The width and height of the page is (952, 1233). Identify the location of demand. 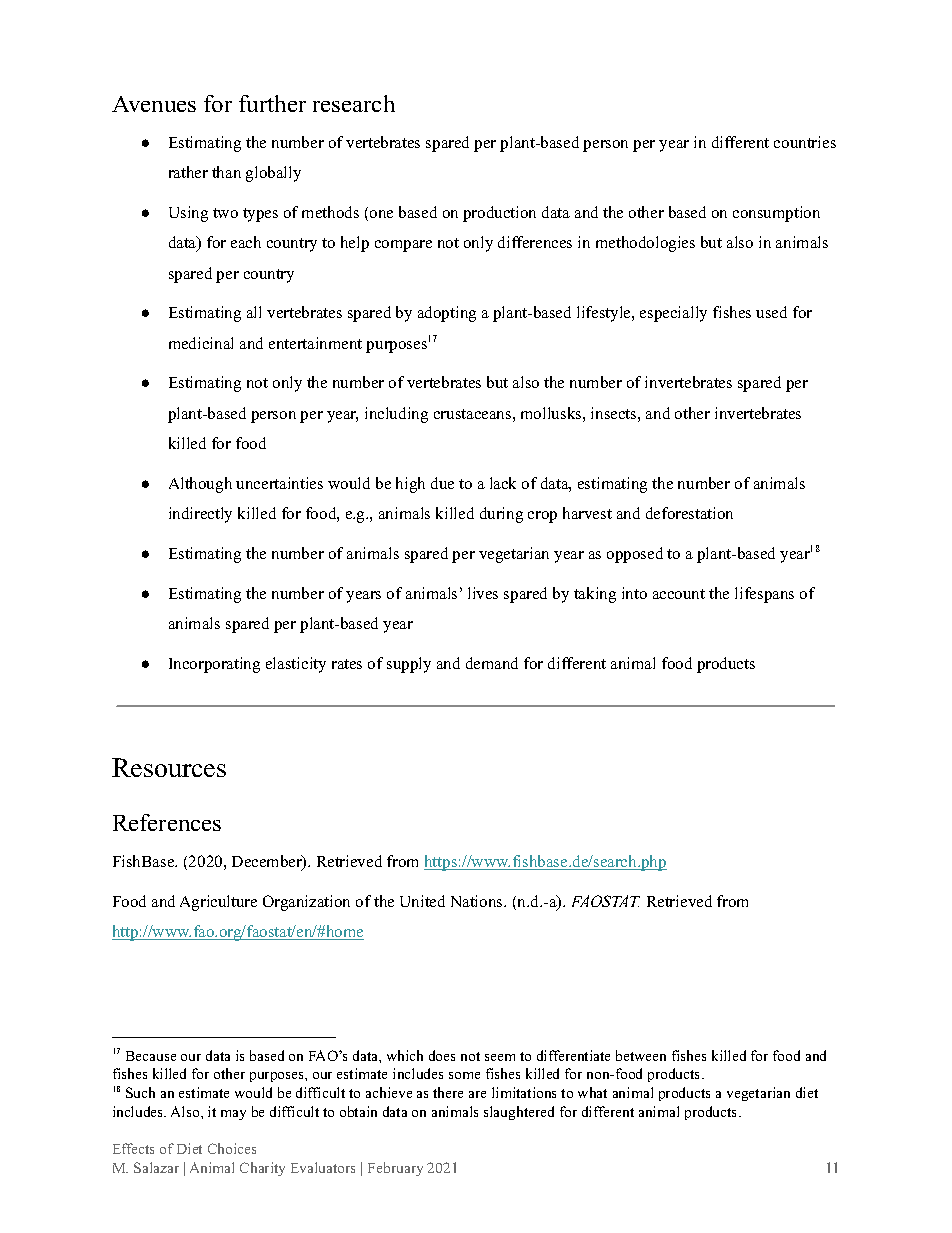
(492, 663).
